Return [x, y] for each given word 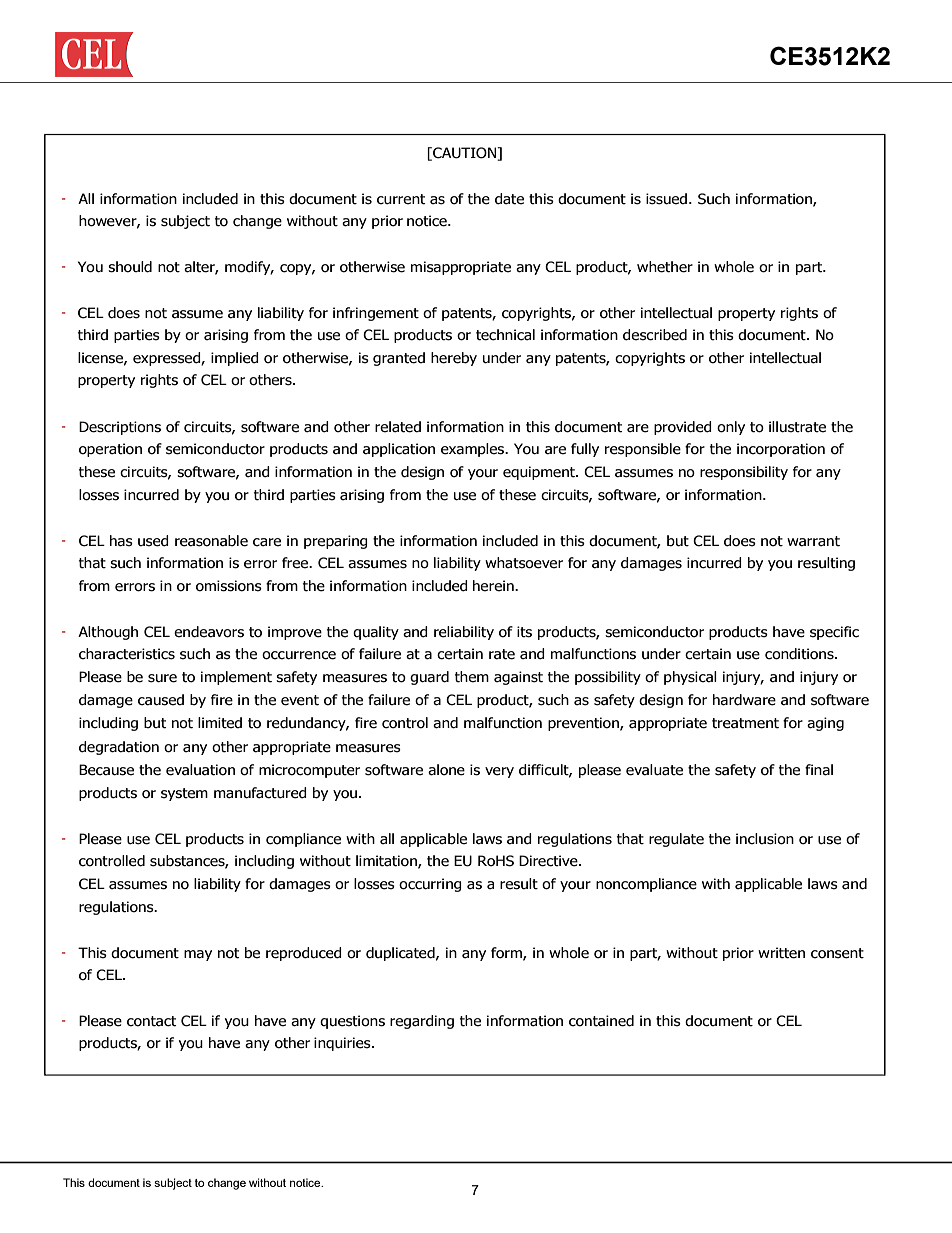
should [130, 267]
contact [152, 1021]
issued [668, 199]
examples [474, 450]
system [184, 794]
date [509, 199]
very [499, 772]
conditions [800, 654]
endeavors [209, 632]
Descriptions [120, 428]
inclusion [765, 839]
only [731, 428]
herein [494, 586]
